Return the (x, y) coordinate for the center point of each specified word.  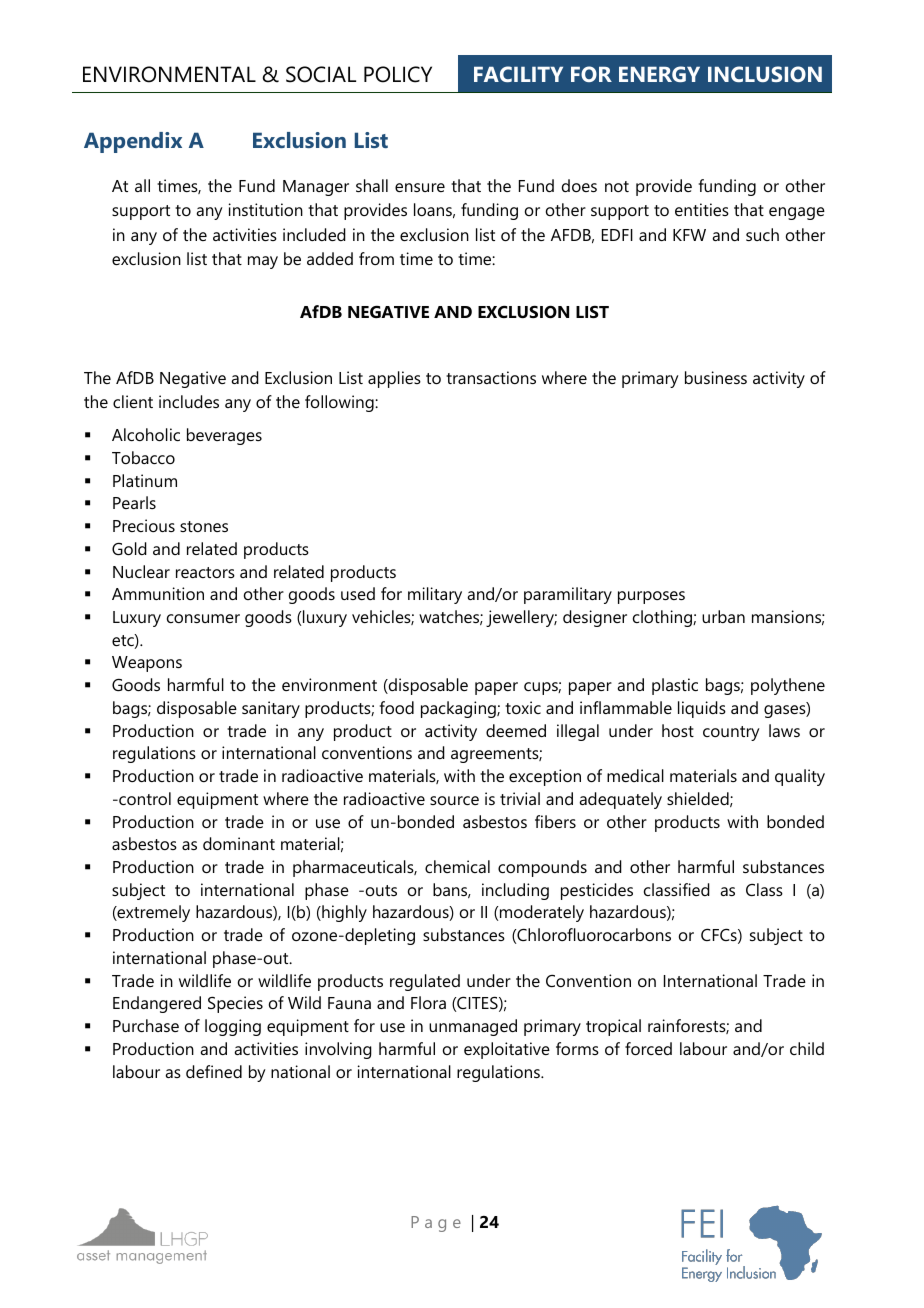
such (762, 234)
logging (233, 1027)
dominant (239, 843)
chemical (457, 866)
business (716, 377)
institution (266, 209)
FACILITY (518, 74)
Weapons (147, 664)
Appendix (133, 142)
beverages (224, 436)
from (376, 258)
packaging (459, 709)
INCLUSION (765, 74)
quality (800, 777)
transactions (491, 377)
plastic (675, 686)
